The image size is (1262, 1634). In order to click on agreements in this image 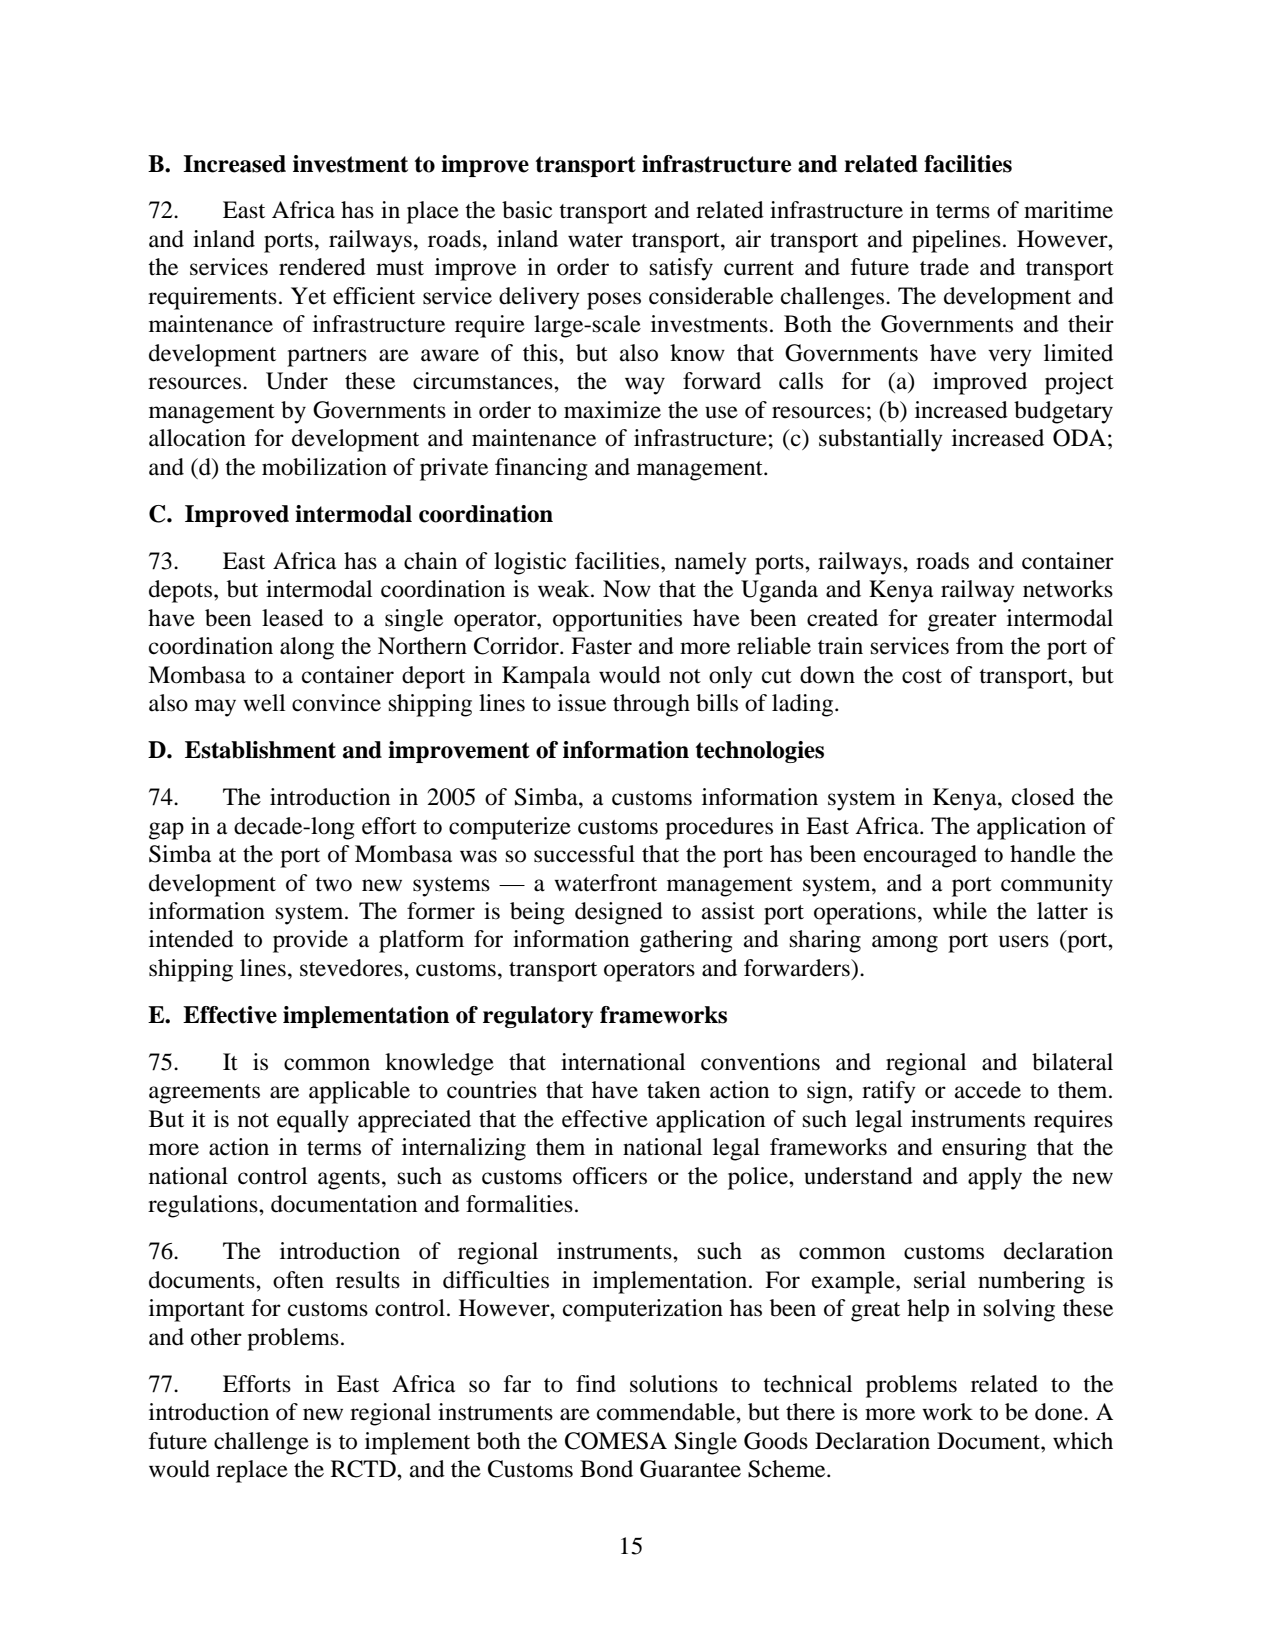, I will do `click(204, 1094)`.
